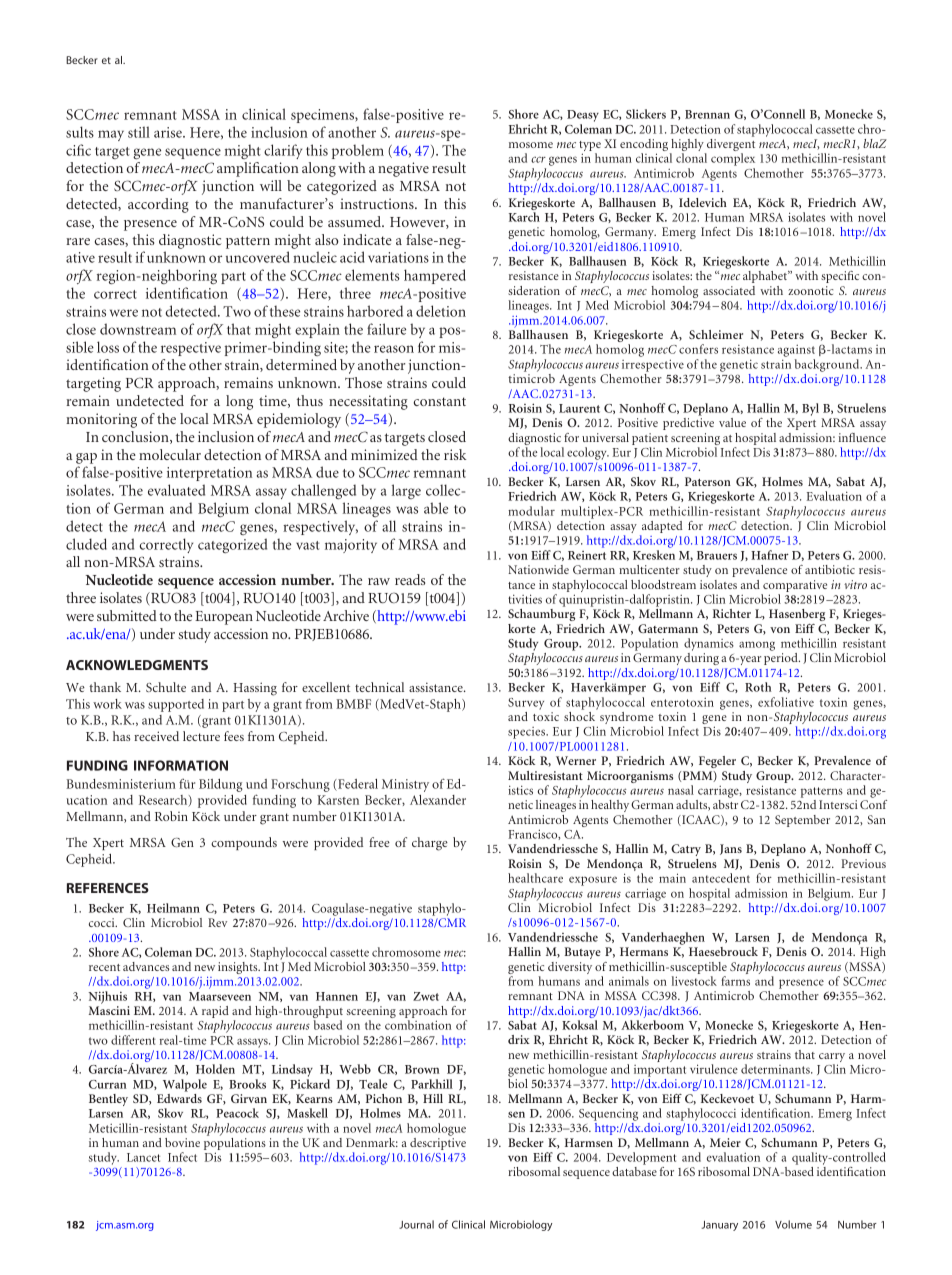 This screenshot has width=952, height=1275. I want to click on healthcare, so click(535, 878).
